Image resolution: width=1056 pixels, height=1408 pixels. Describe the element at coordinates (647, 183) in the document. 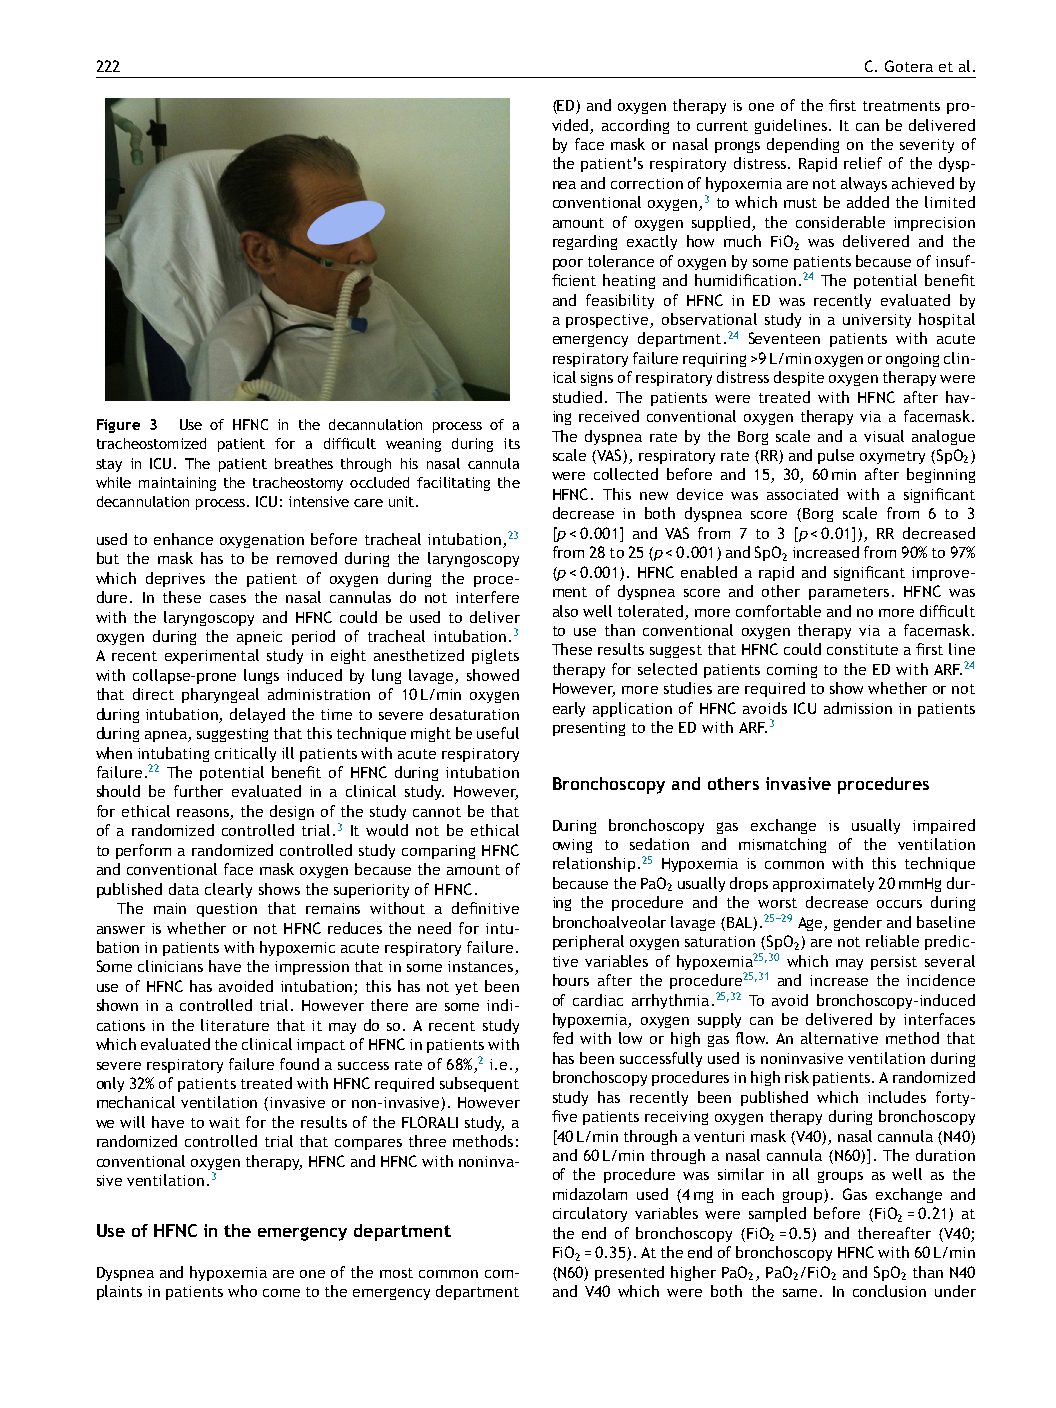

I see `correction` at that location.
